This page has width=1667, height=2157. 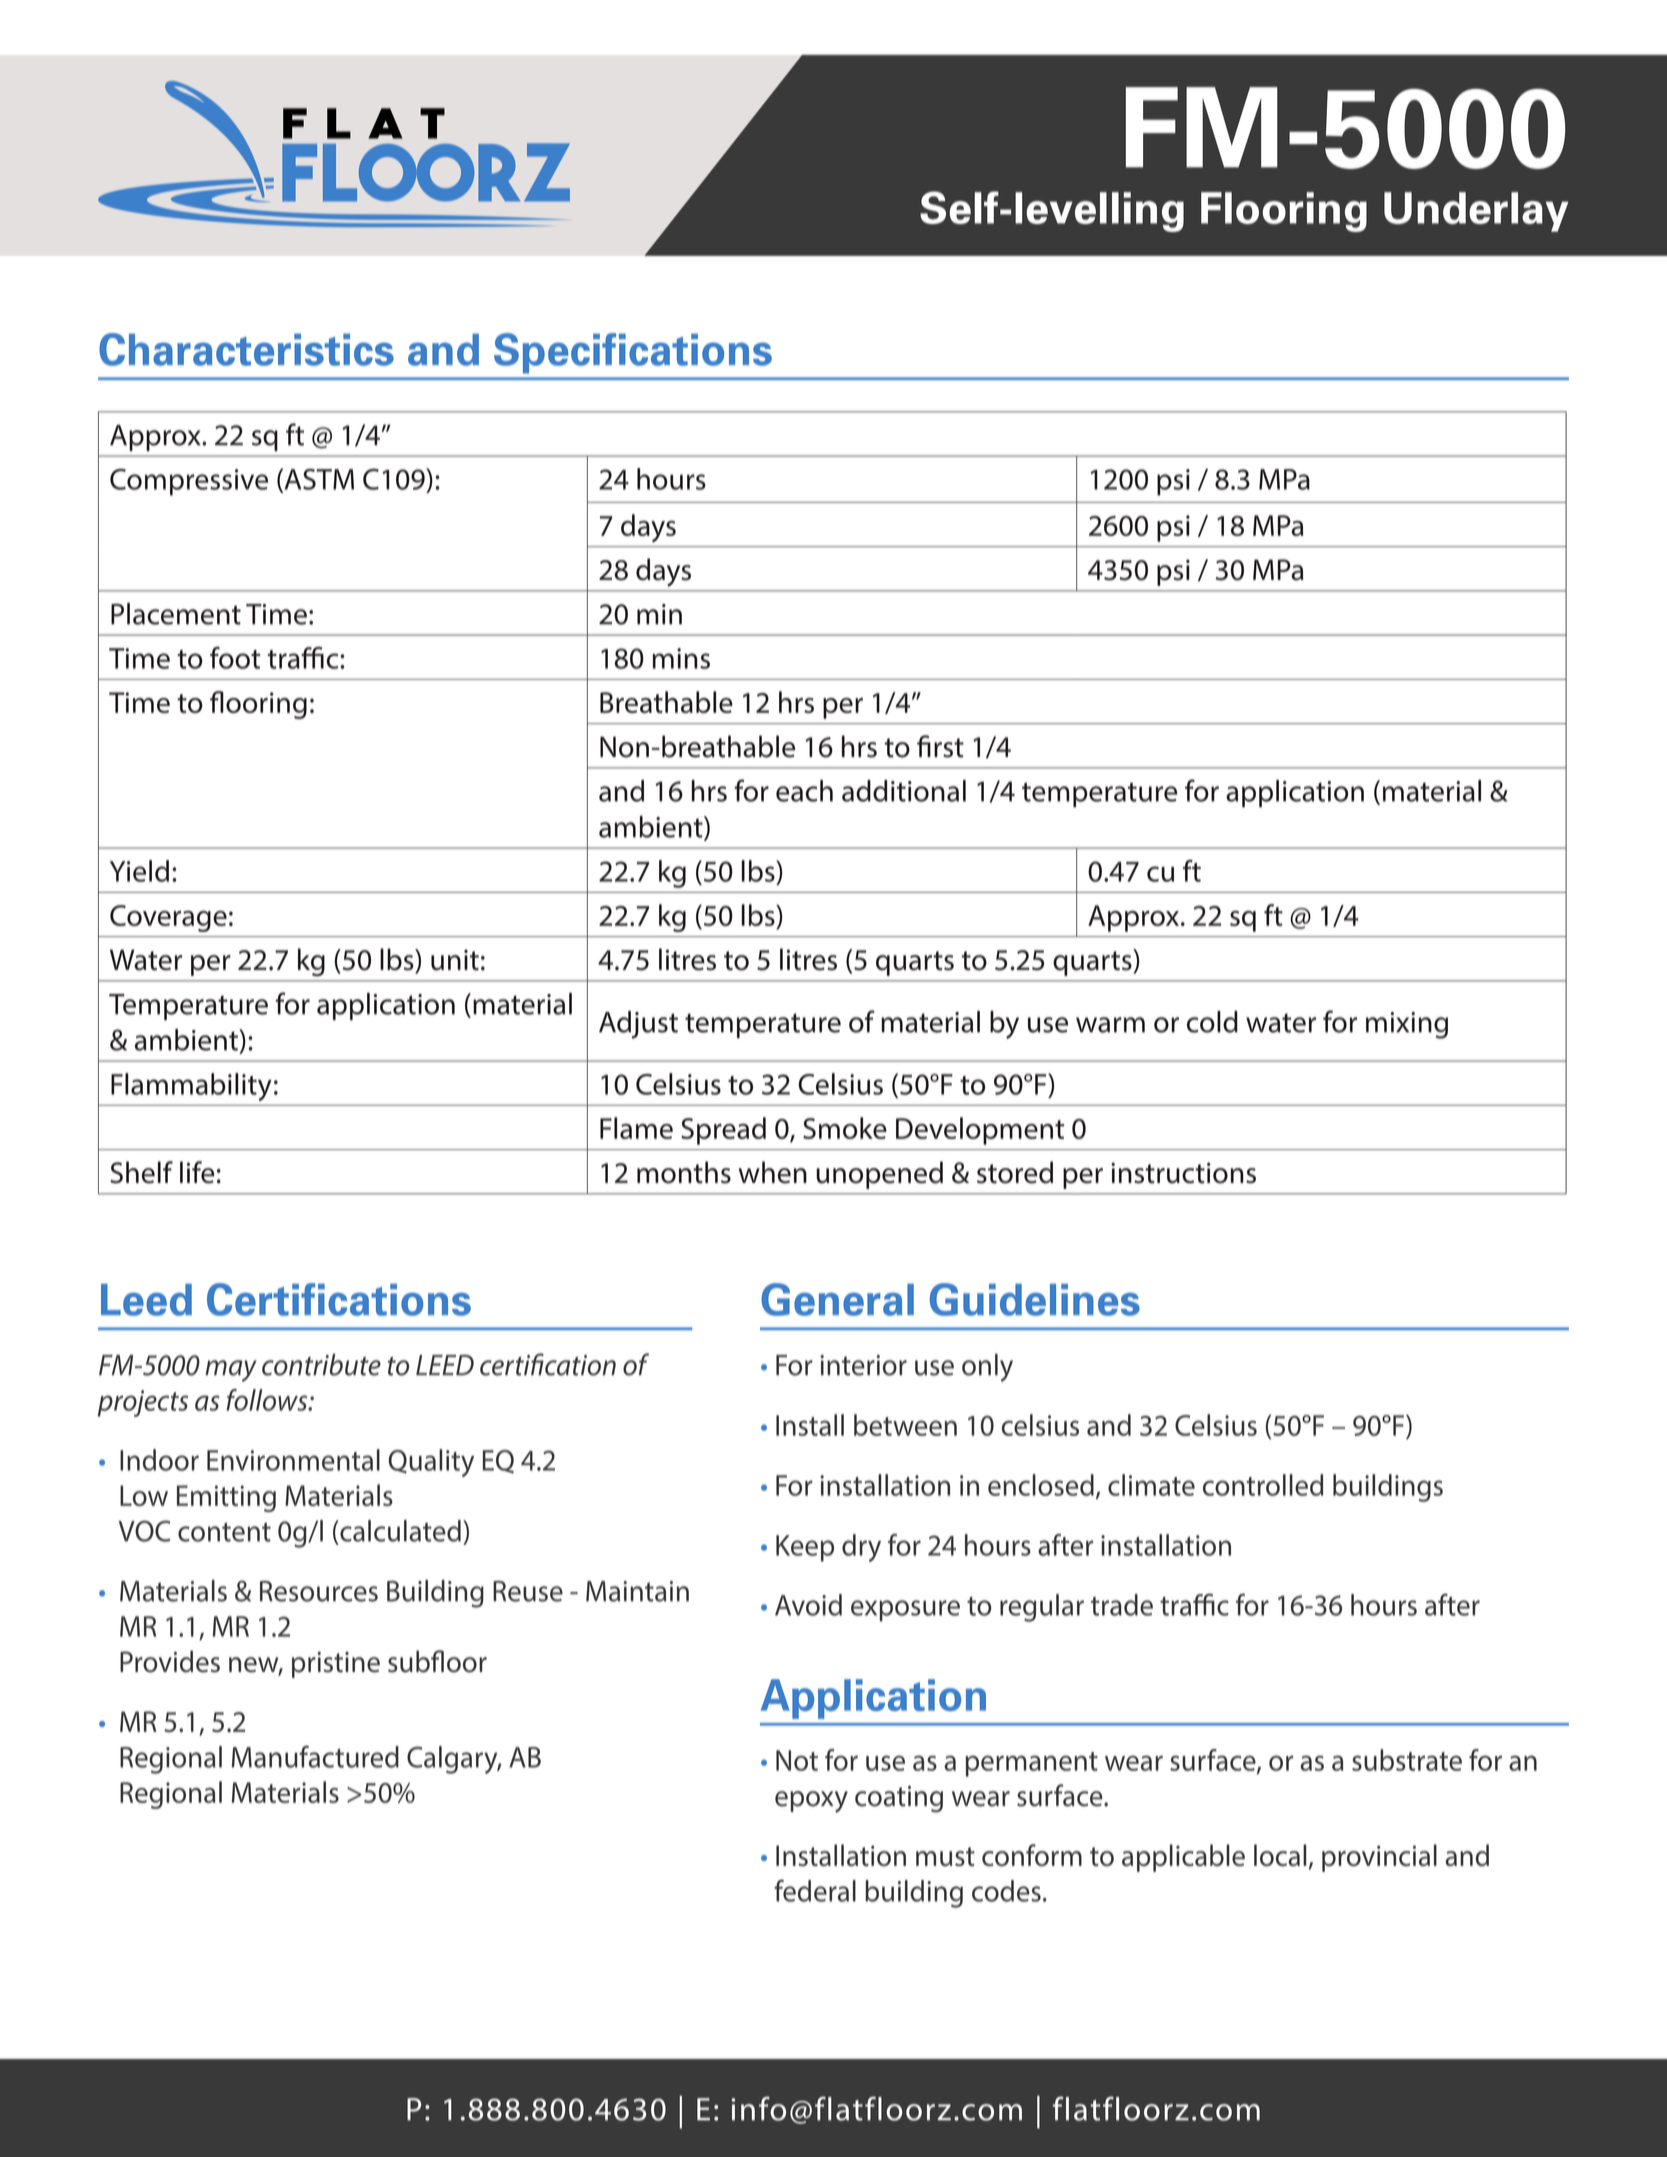 What do you see at coordinates (315, 1756) in the page?
I see `Manufactured` at bounding box center [315, 1756].
